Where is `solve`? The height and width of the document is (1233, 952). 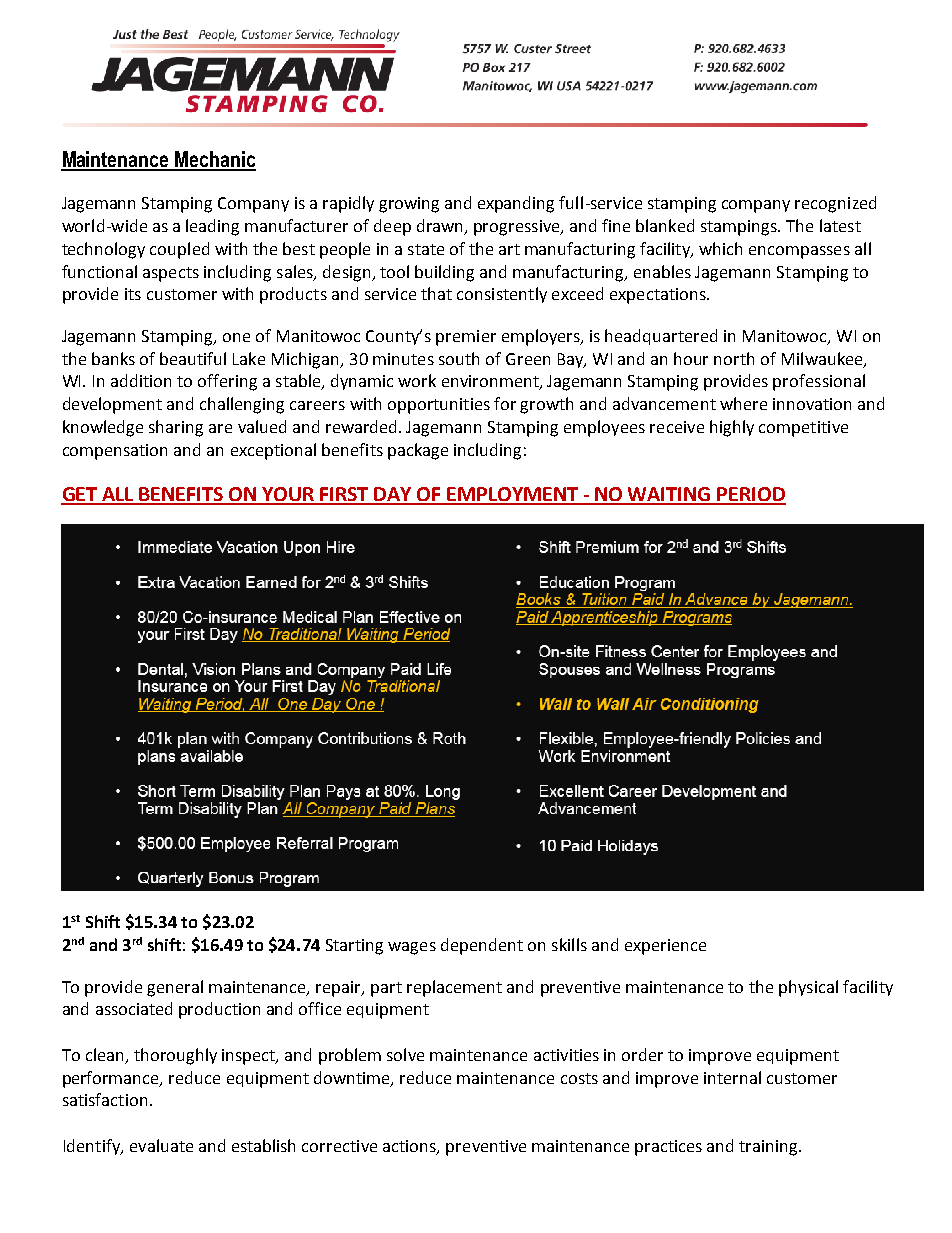
solve is located at coordinates (405, 1054).
